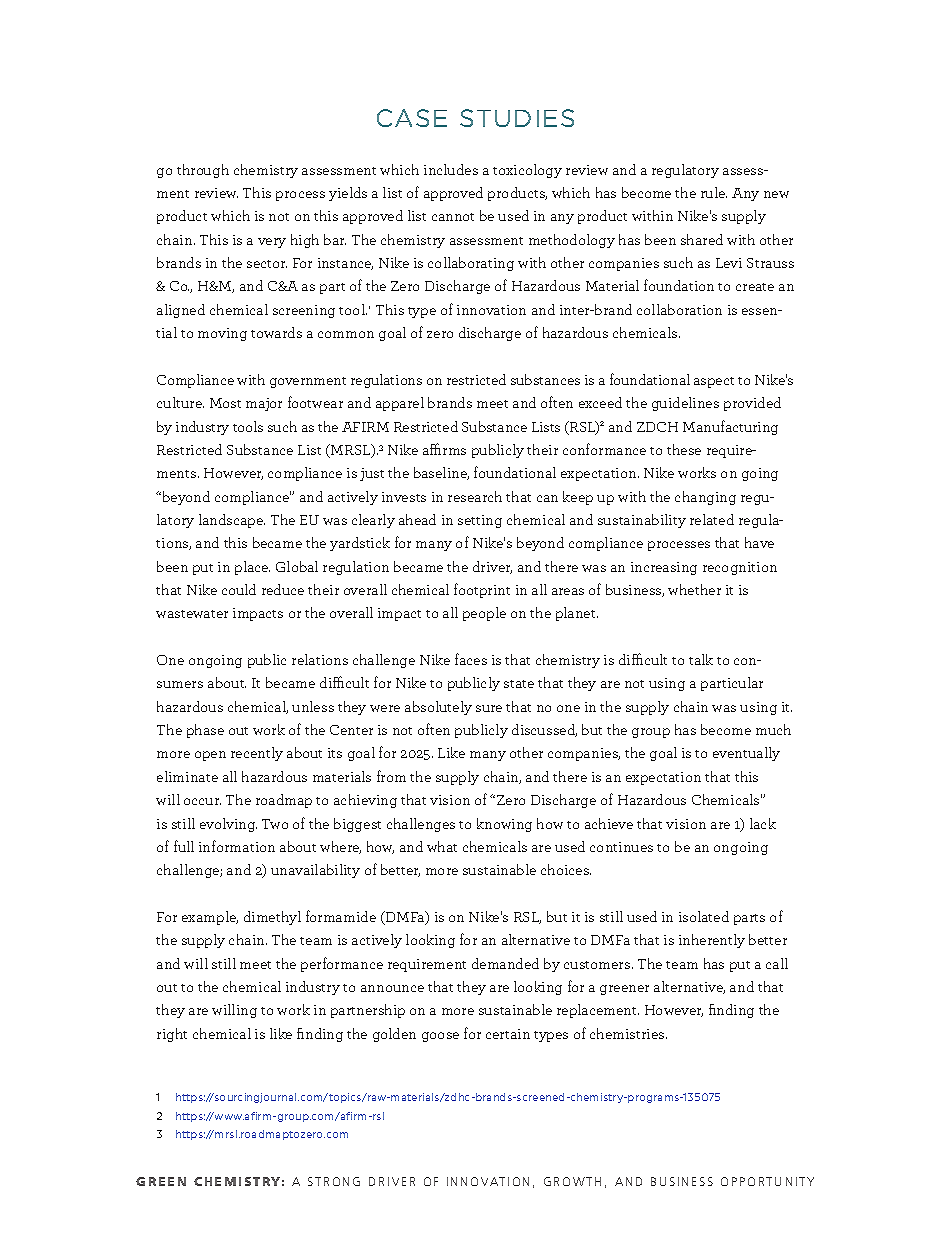 This page has height=1233, width=952. I want to click on could, so click(239, 589).
